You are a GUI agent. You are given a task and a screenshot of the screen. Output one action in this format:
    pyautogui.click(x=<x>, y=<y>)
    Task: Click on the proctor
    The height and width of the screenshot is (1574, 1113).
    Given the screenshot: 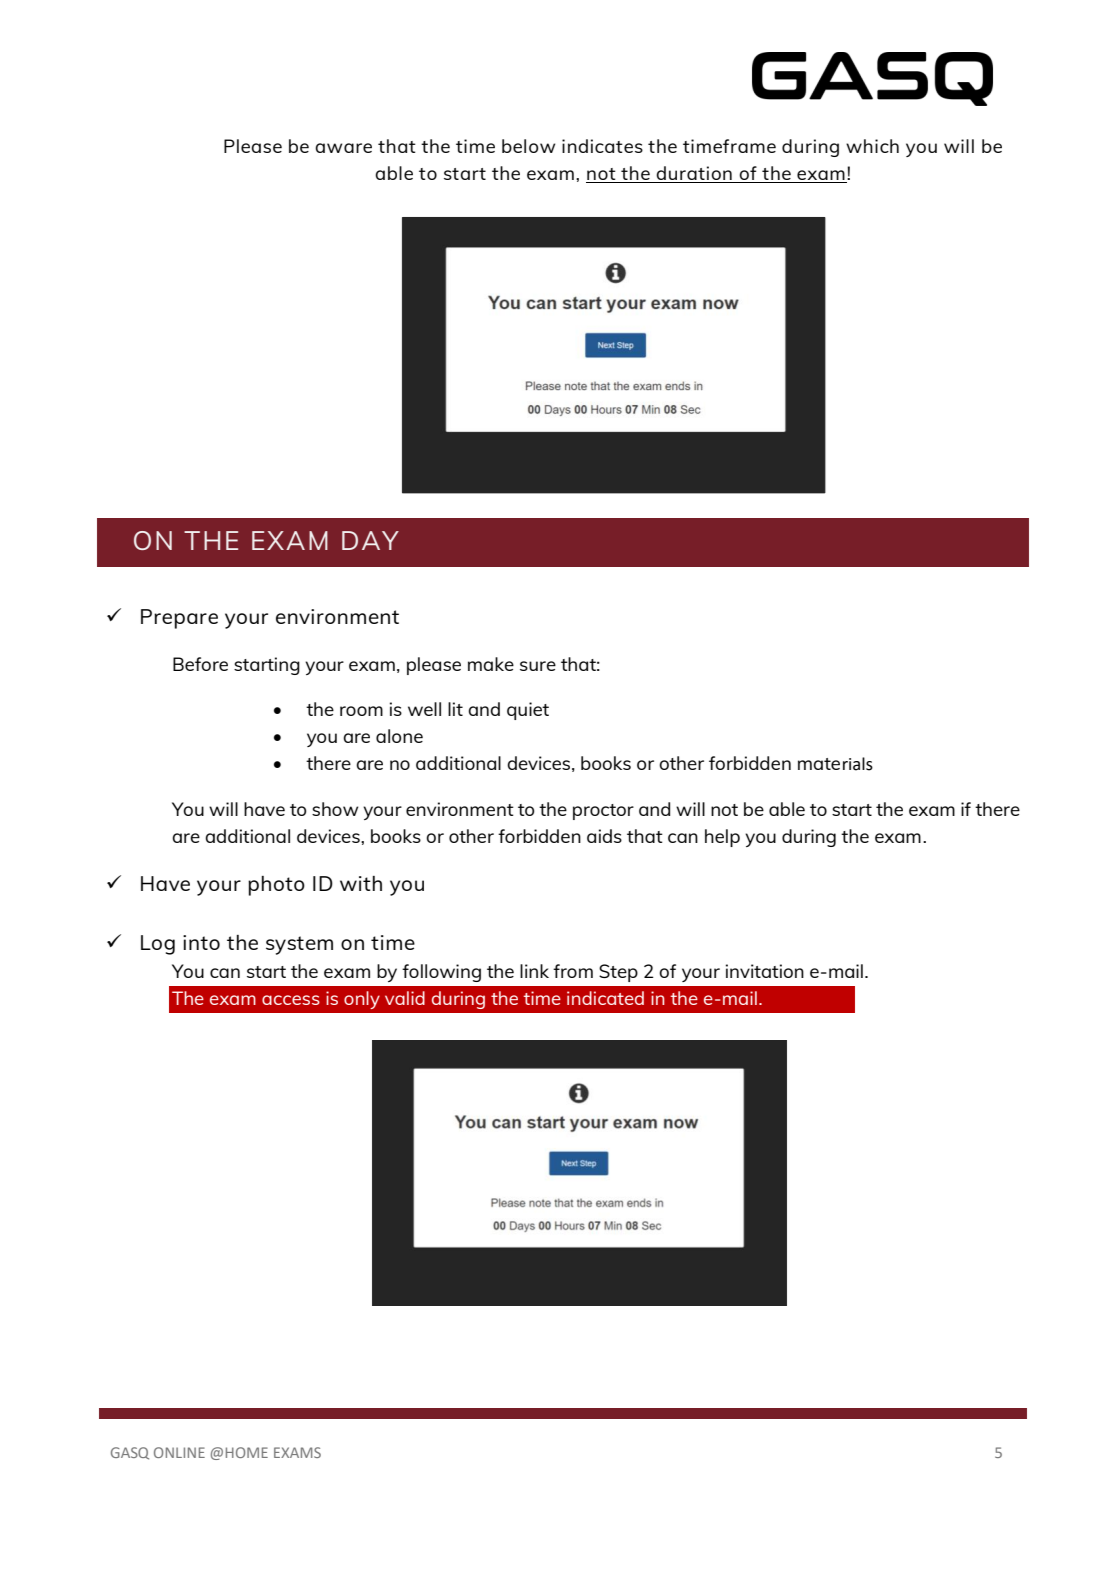 What is the action you would take?
    pyautogui.click(x=603, y=812)
